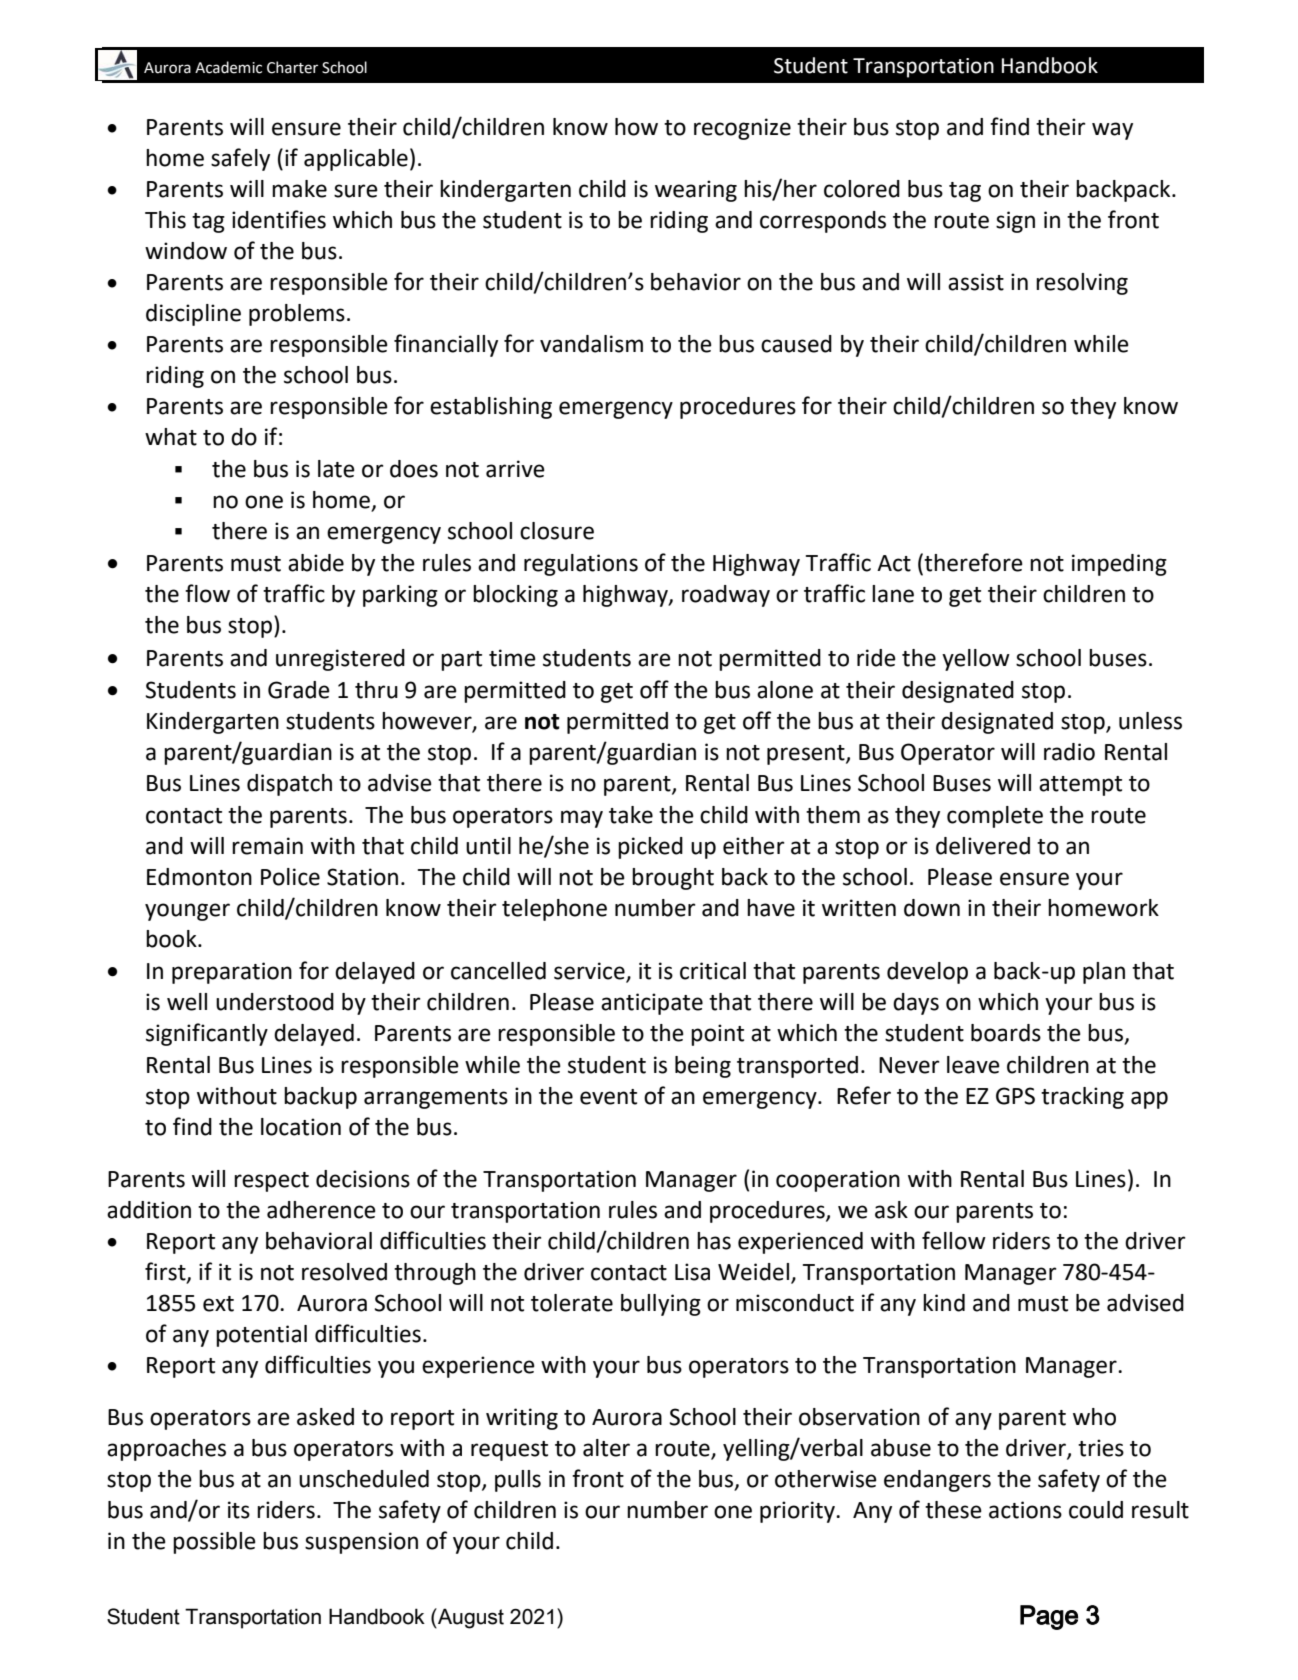 The image size is (1298, 1680). Describe the element at coordinates (995, 817) in the image. I see `complete` at that location.
